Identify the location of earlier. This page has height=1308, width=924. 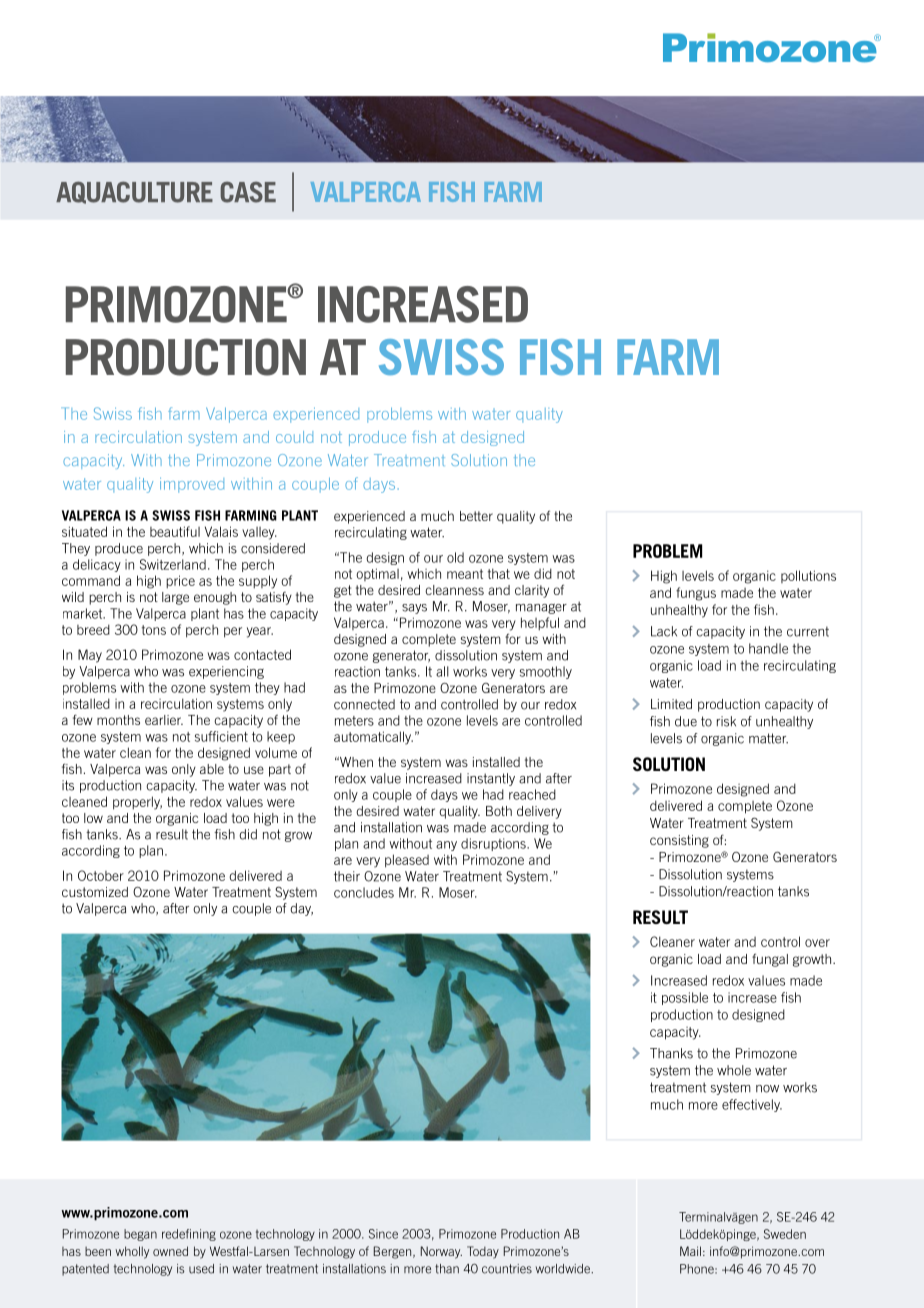
(164, 720).
